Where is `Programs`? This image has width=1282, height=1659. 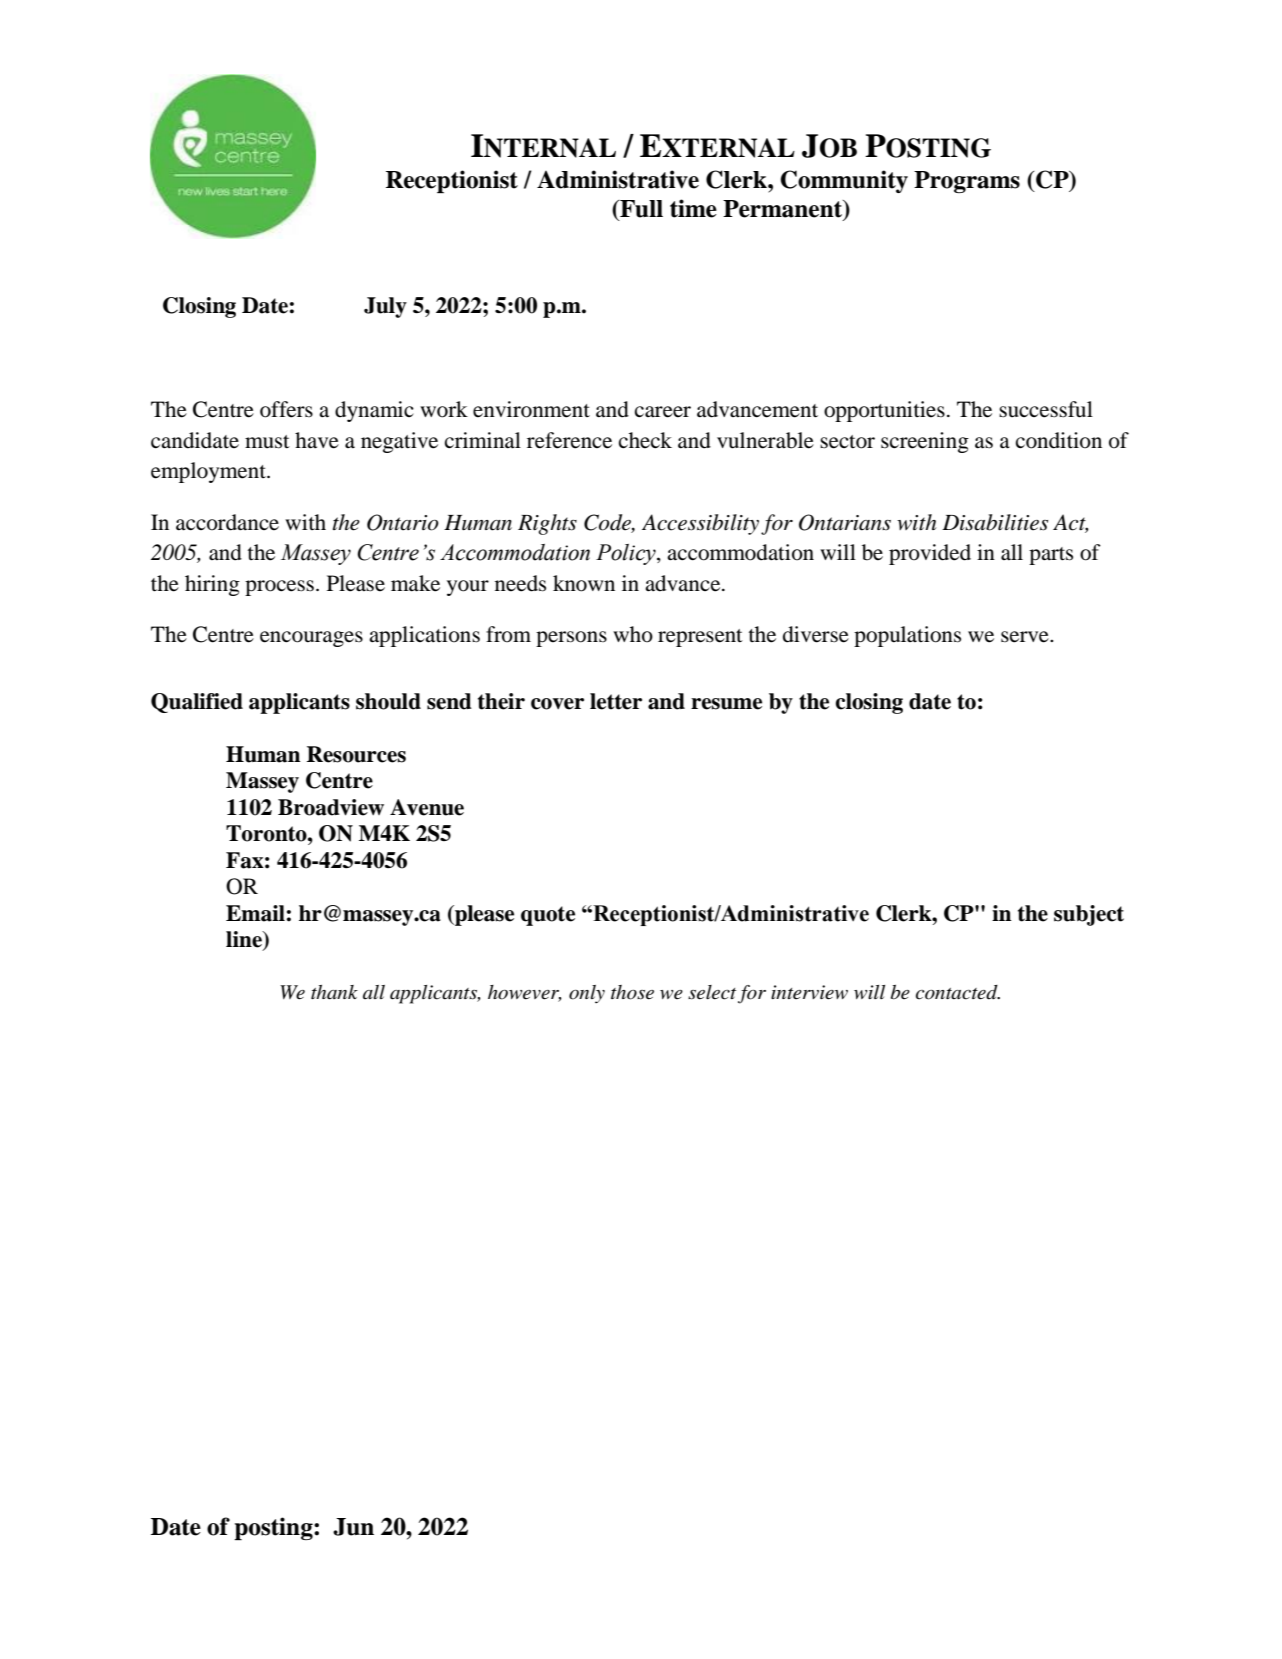 Programs is located at coordinates (967, 182).
